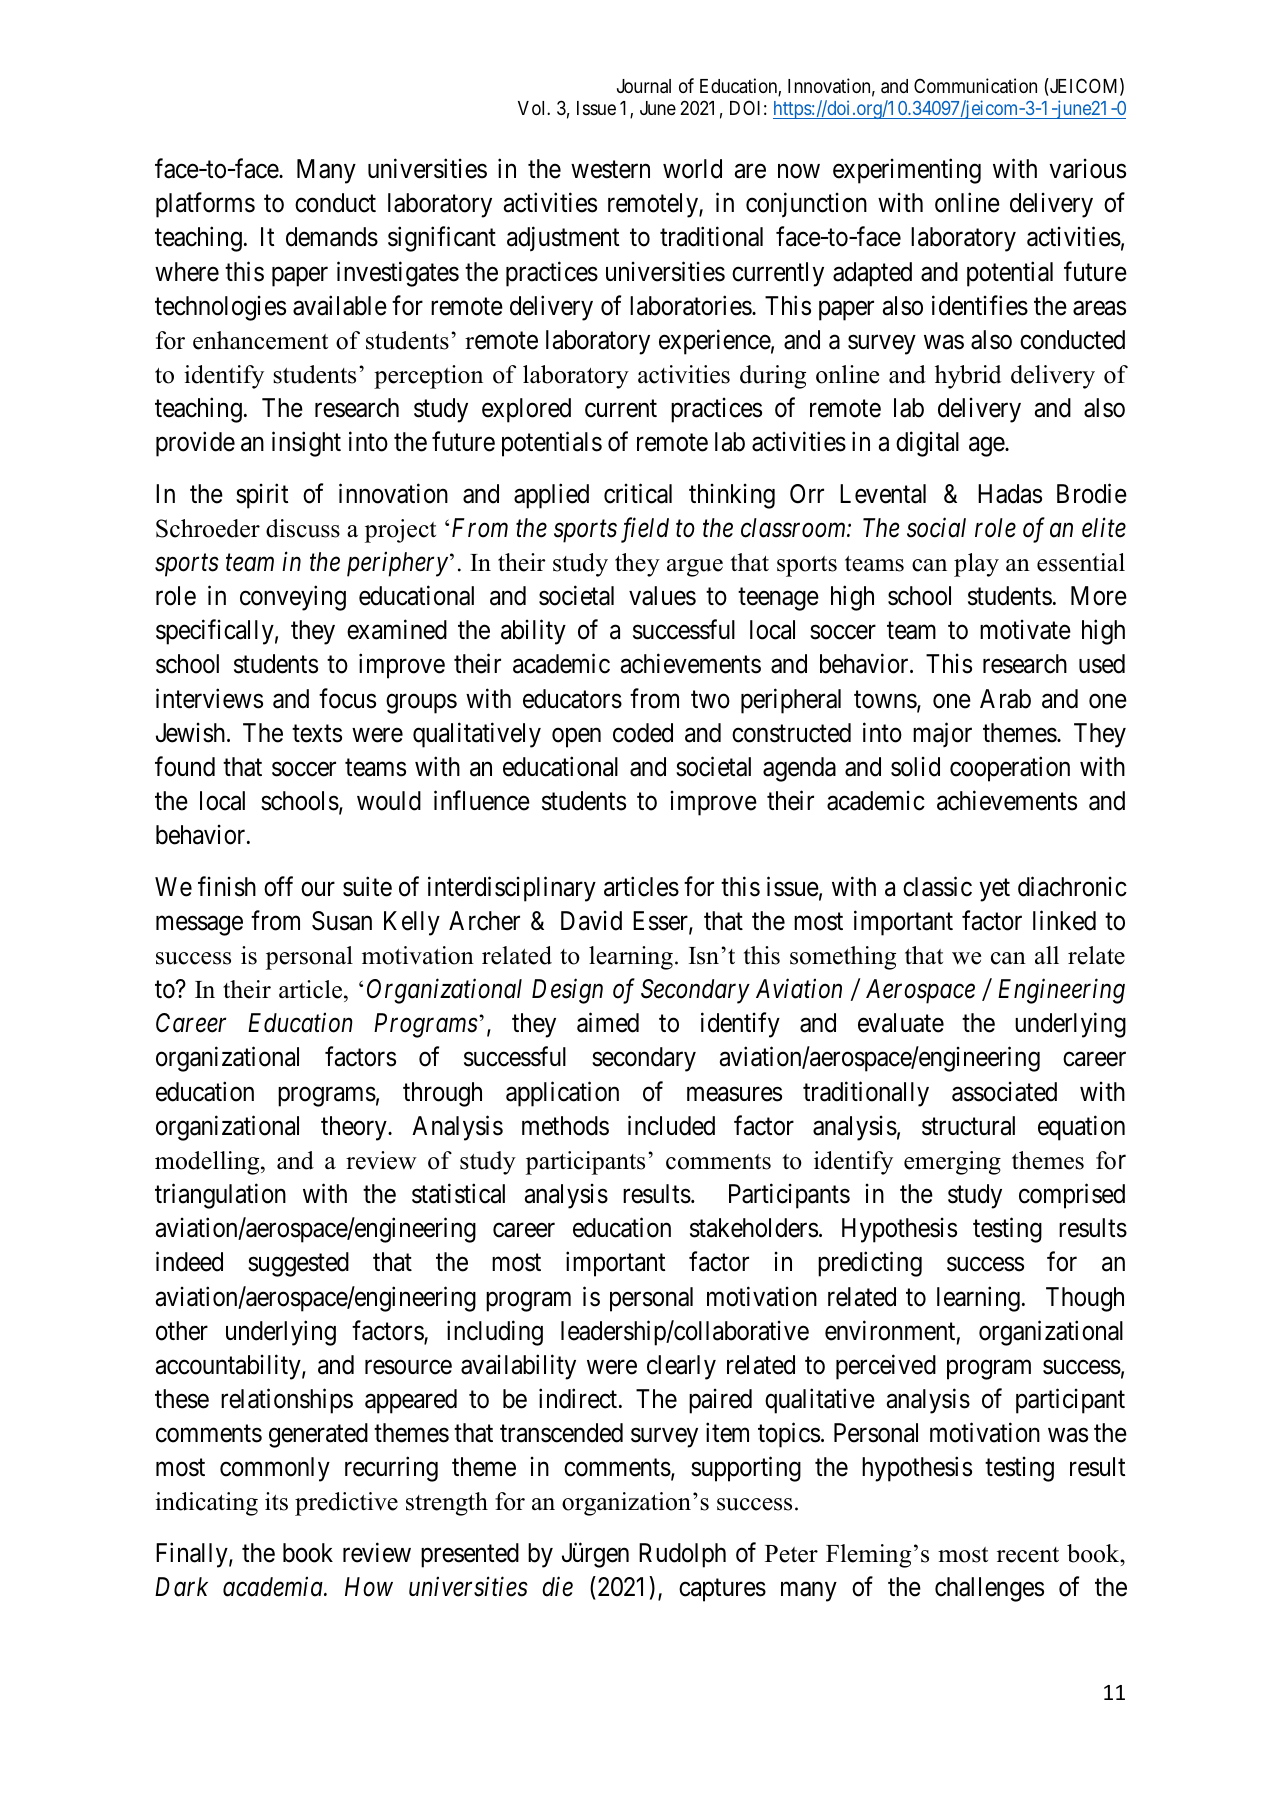 The width and height of the document is (1281, 1812). What do you see at coordinates (995, 890) in the document?
I see `yet` at bounding box center [995, 890].
